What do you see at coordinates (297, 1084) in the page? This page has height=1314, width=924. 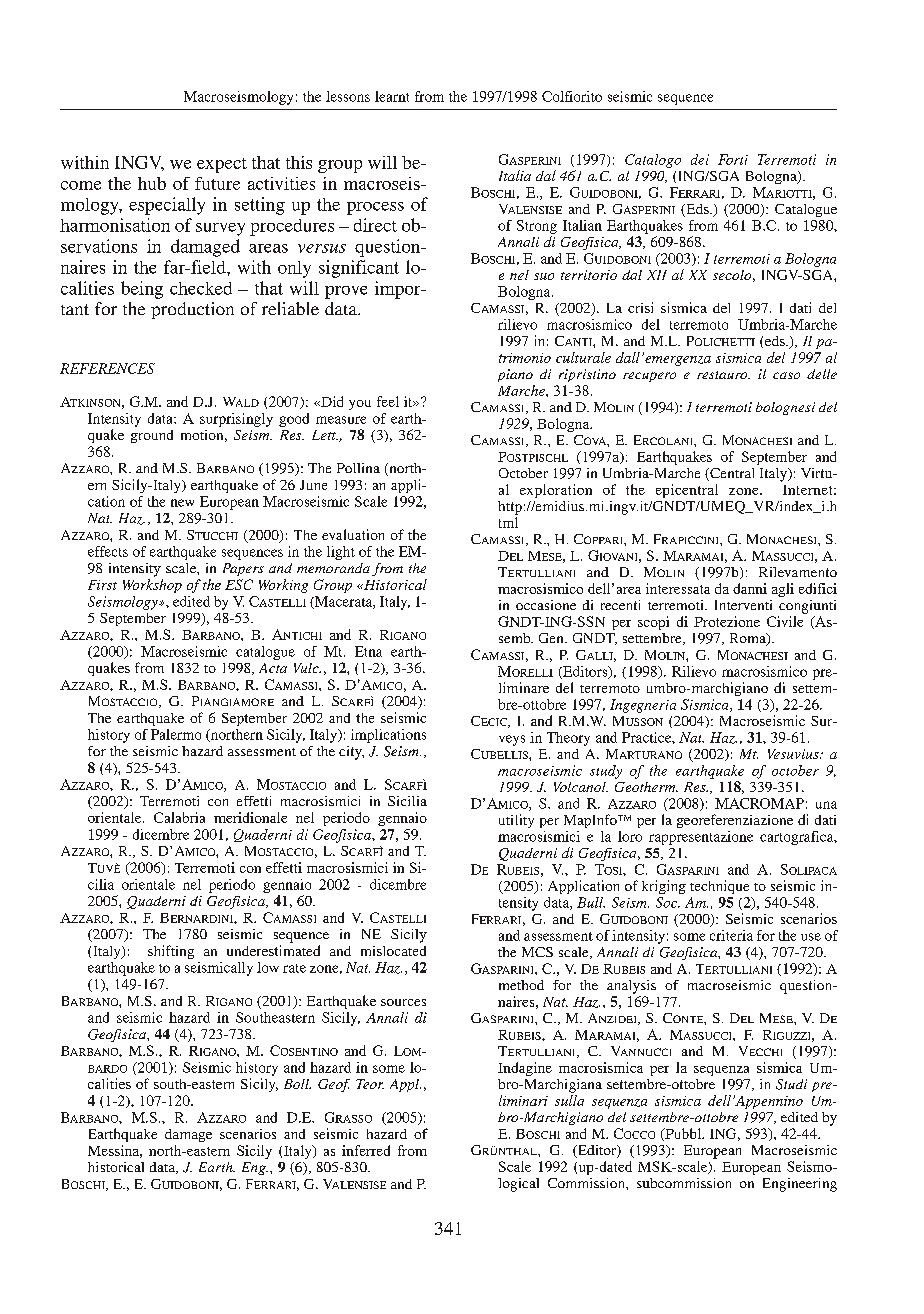 I see `Boll` at bounding box center [297, 1084].
